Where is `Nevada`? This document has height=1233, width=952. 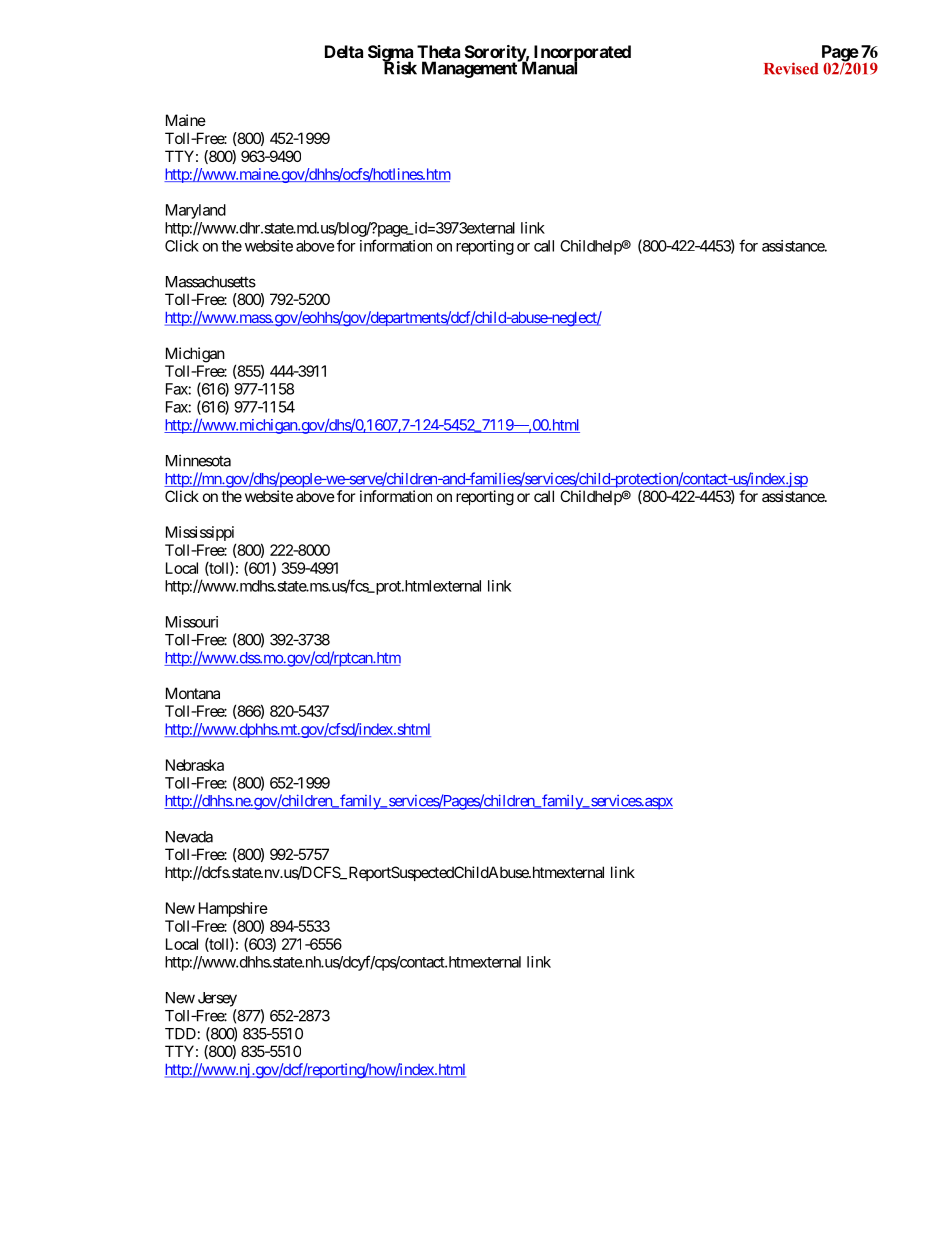
Nevada is located at coordinates (189, 837).
